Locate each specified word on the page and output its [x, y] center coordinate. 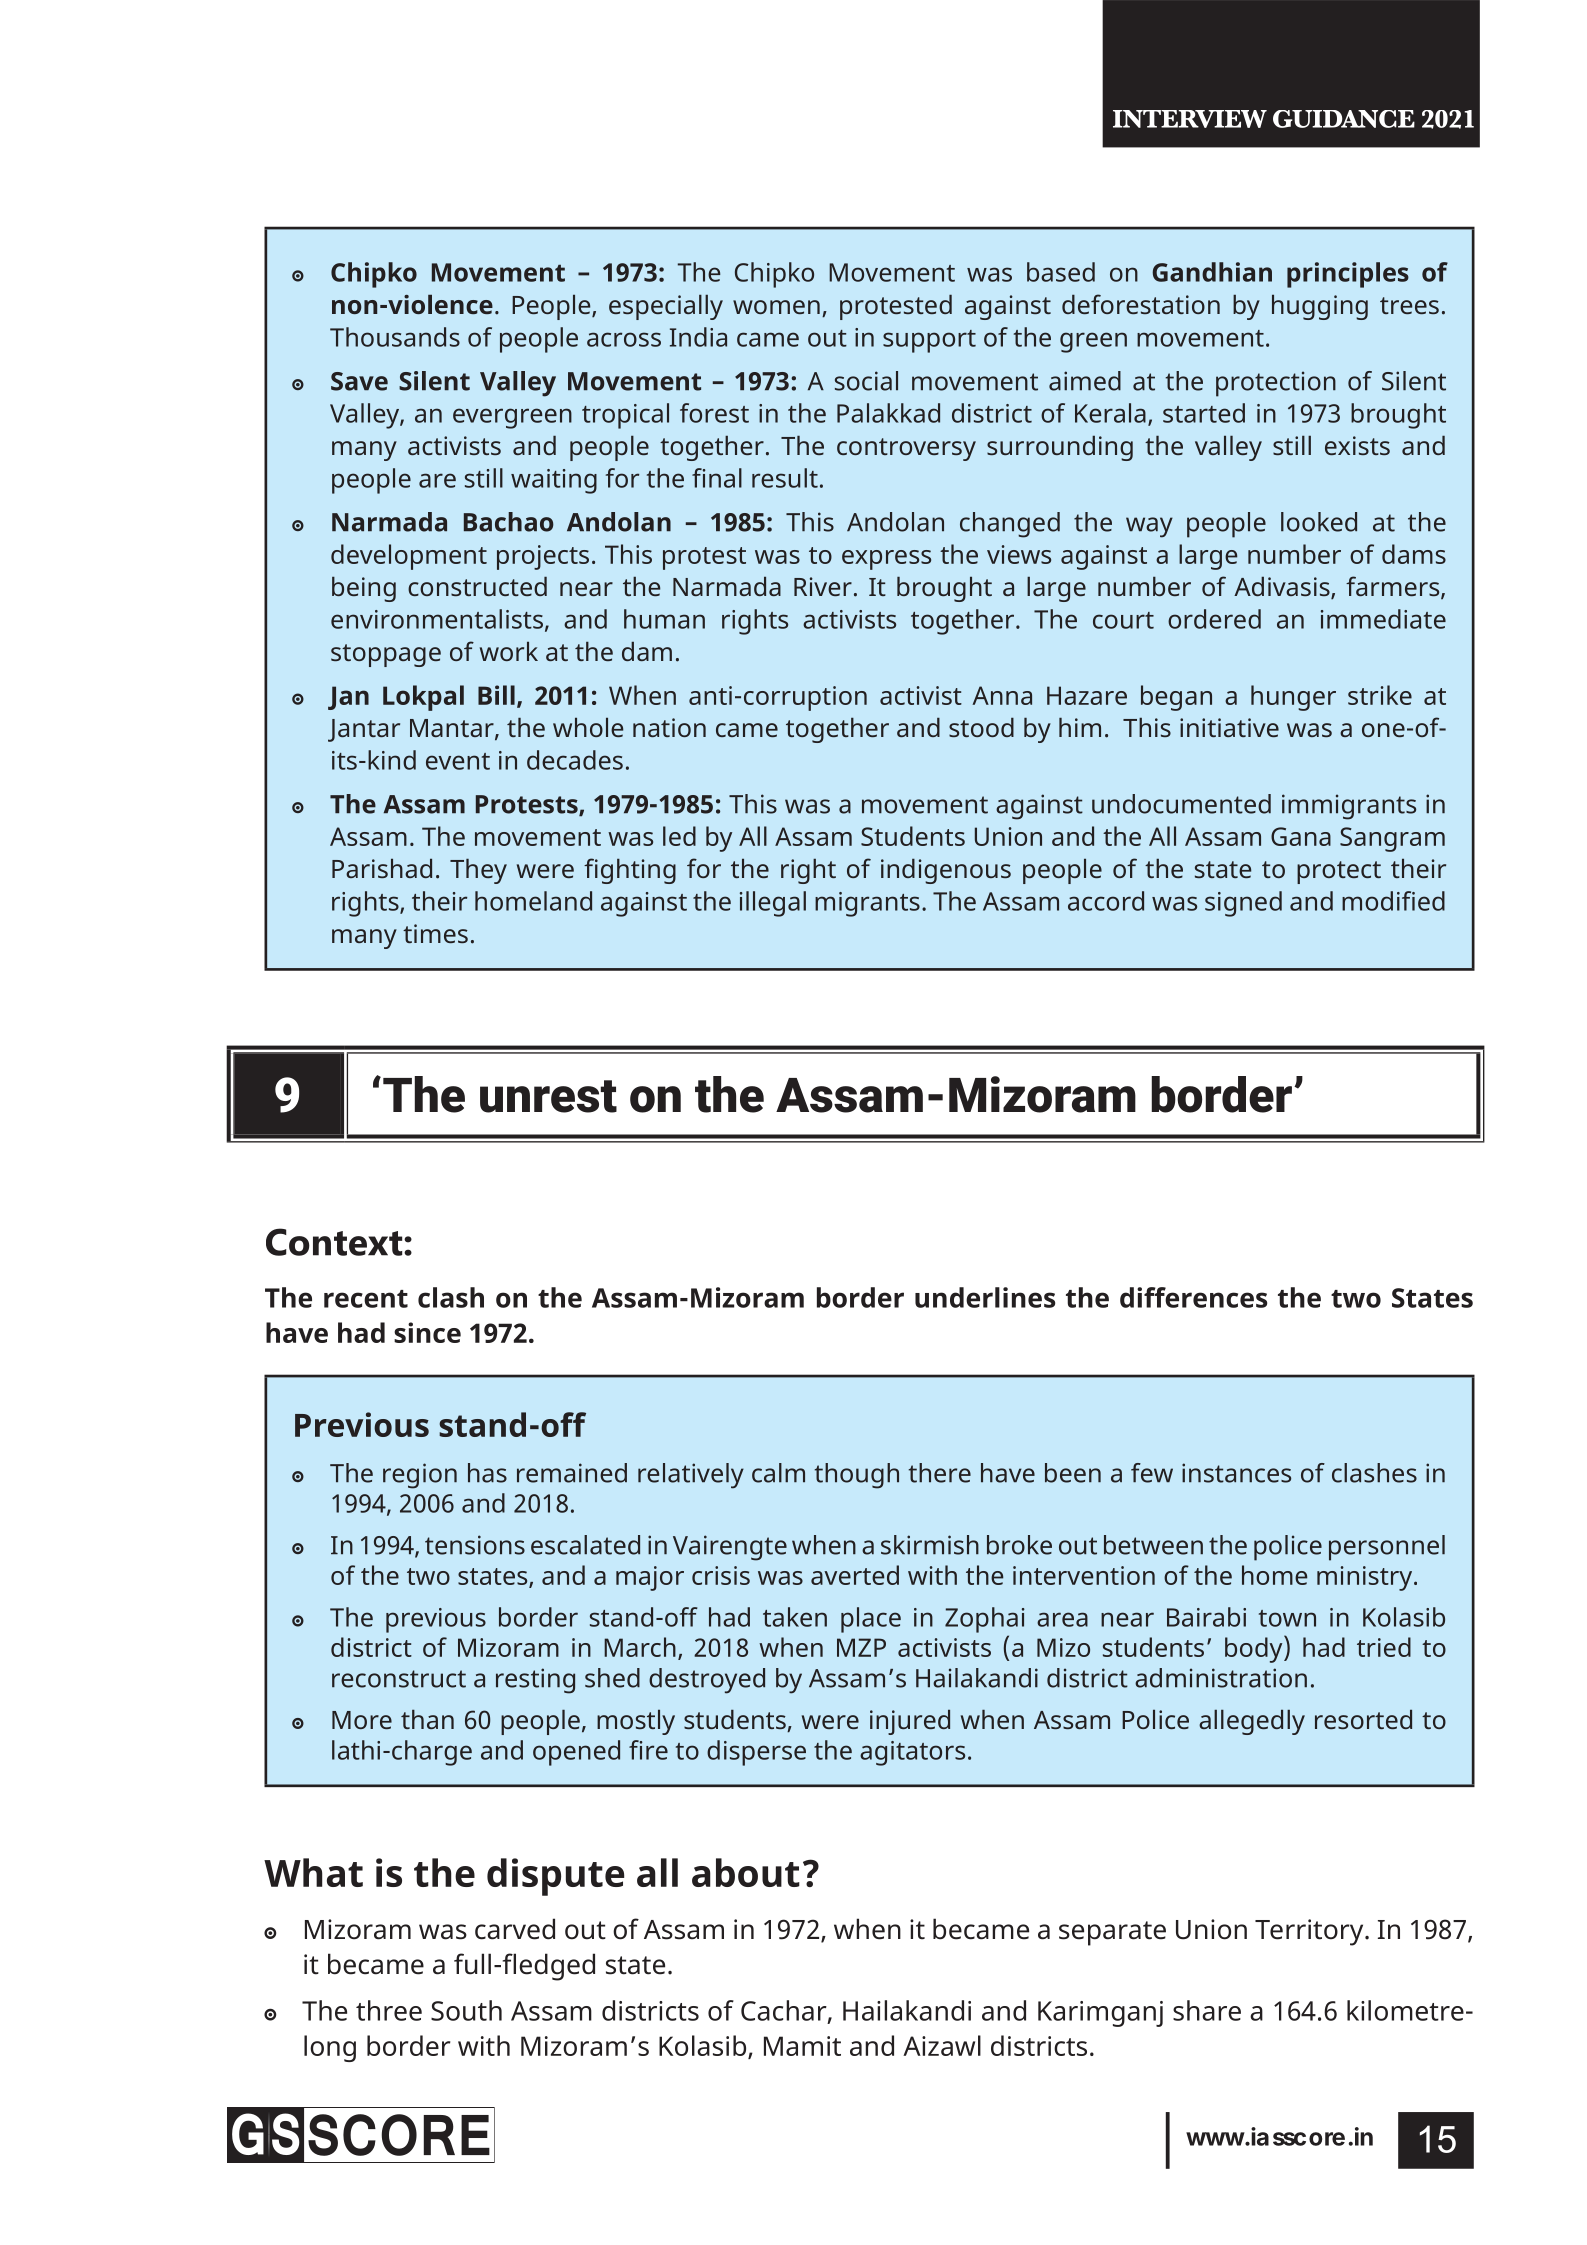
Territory [1310, 1932]
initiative [1229, 727]
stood [981, 727]
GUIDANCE [1344, 119]
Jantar [364, 730]
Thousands [395, 337]
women [776, 307]
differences [1193, 1297]
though [856, 1476]
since [427, 1332]
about [746, 1872]
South [466, 2010]
